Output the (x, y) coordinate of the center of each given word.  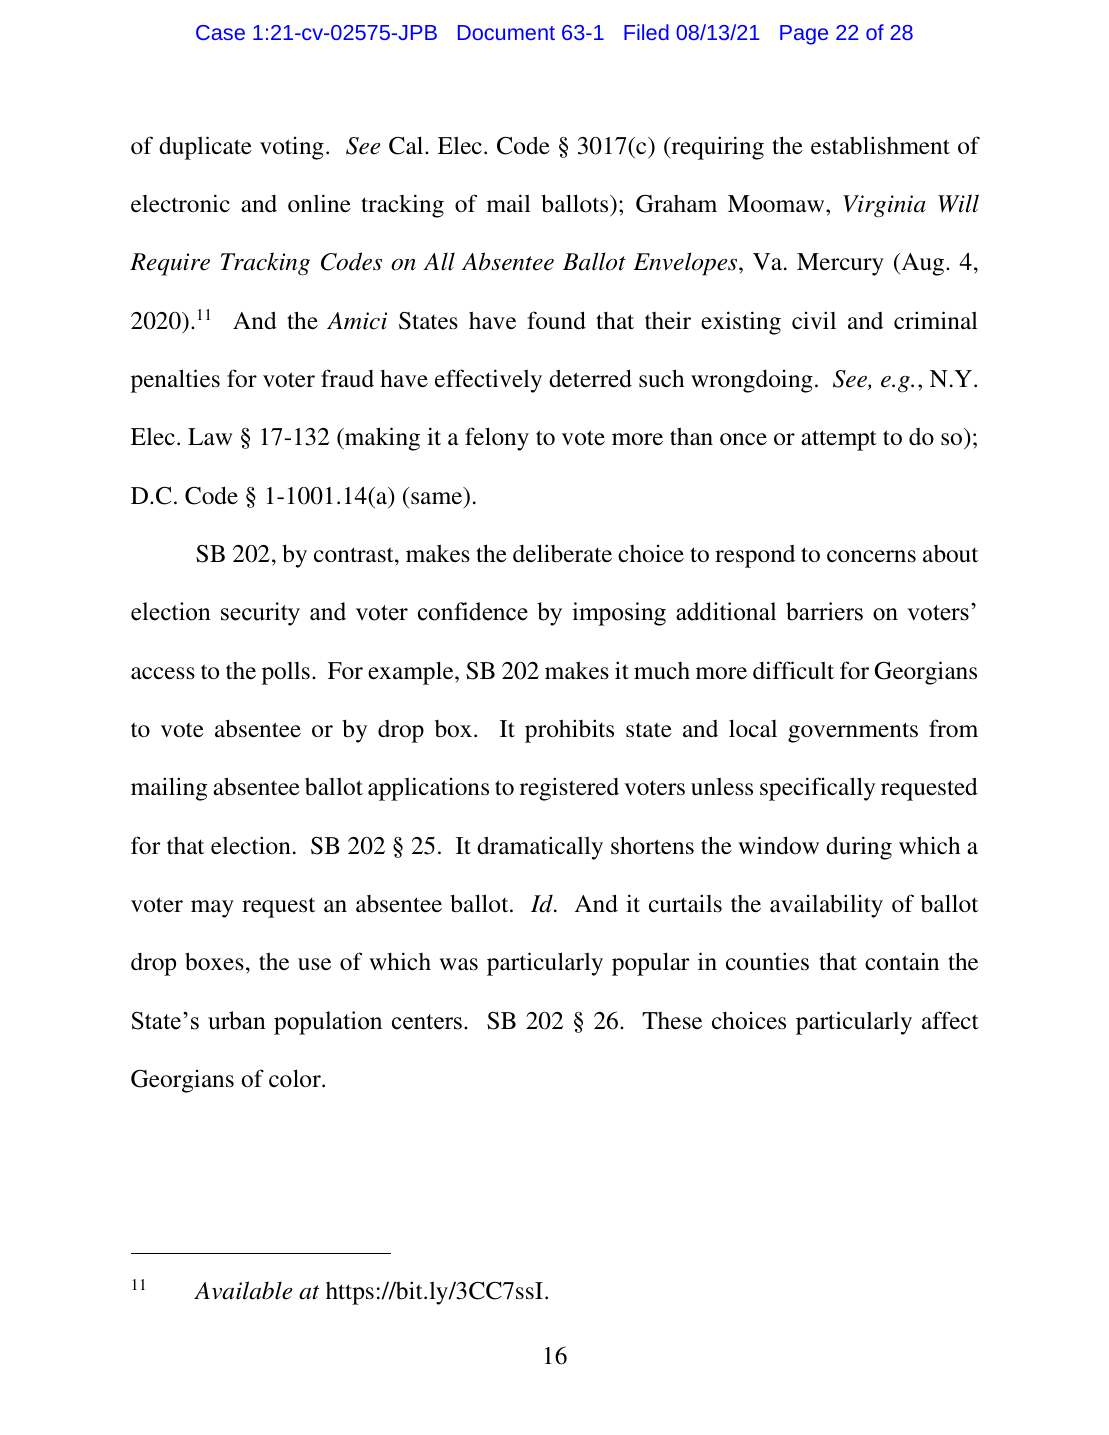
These (672, 1021)
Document (506, 32)
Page (804, 35)
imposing (619, 614)
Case (220, 32)
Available (243, 1290)
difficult (793, 670)
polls (286, 673)
